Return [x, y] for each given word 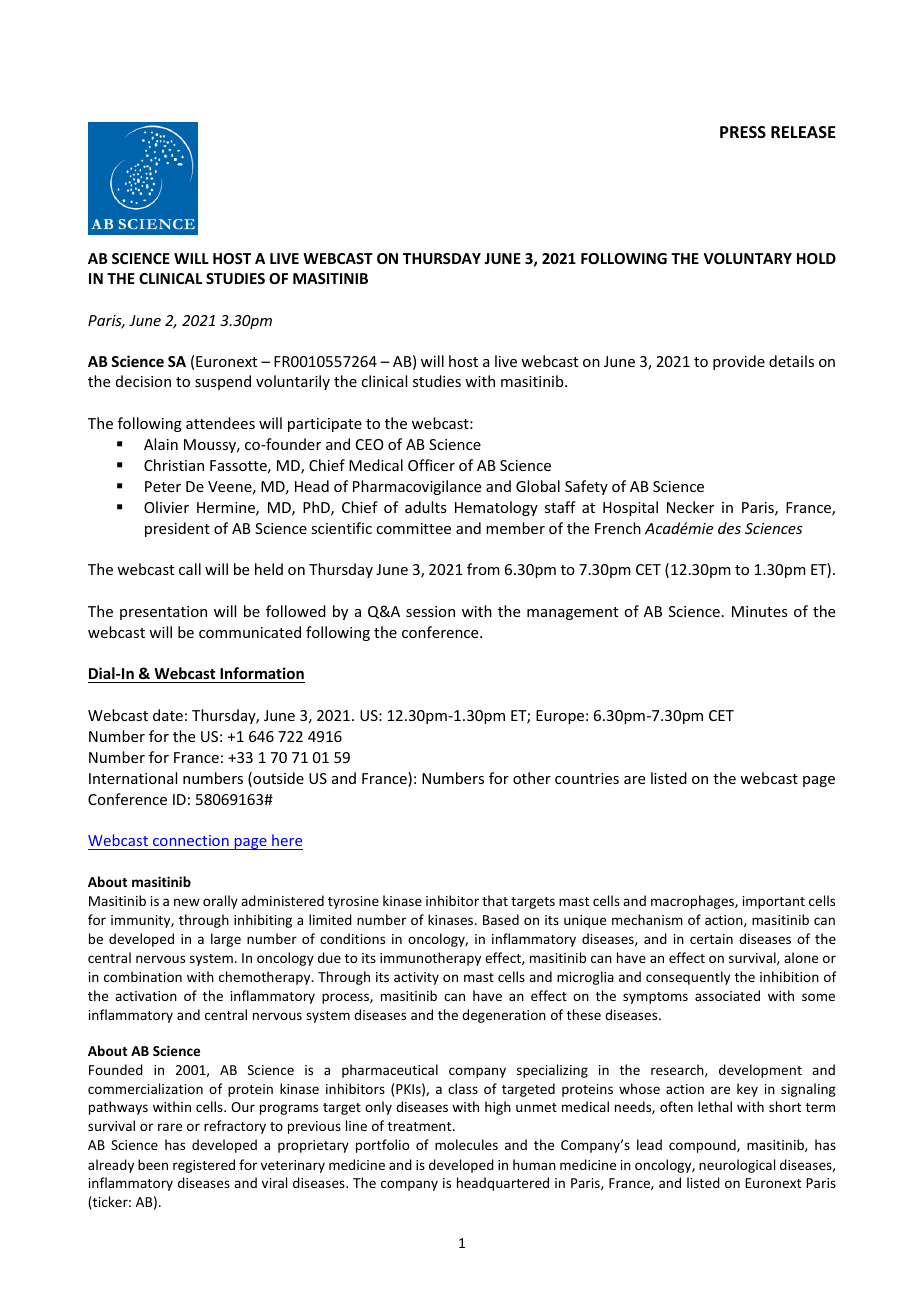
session [430, 611]
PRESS [743, 132]
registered [204, 1166]
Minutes [759, 611]
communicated [250, 632]
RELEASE [803, 132]
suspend [223, 382]
